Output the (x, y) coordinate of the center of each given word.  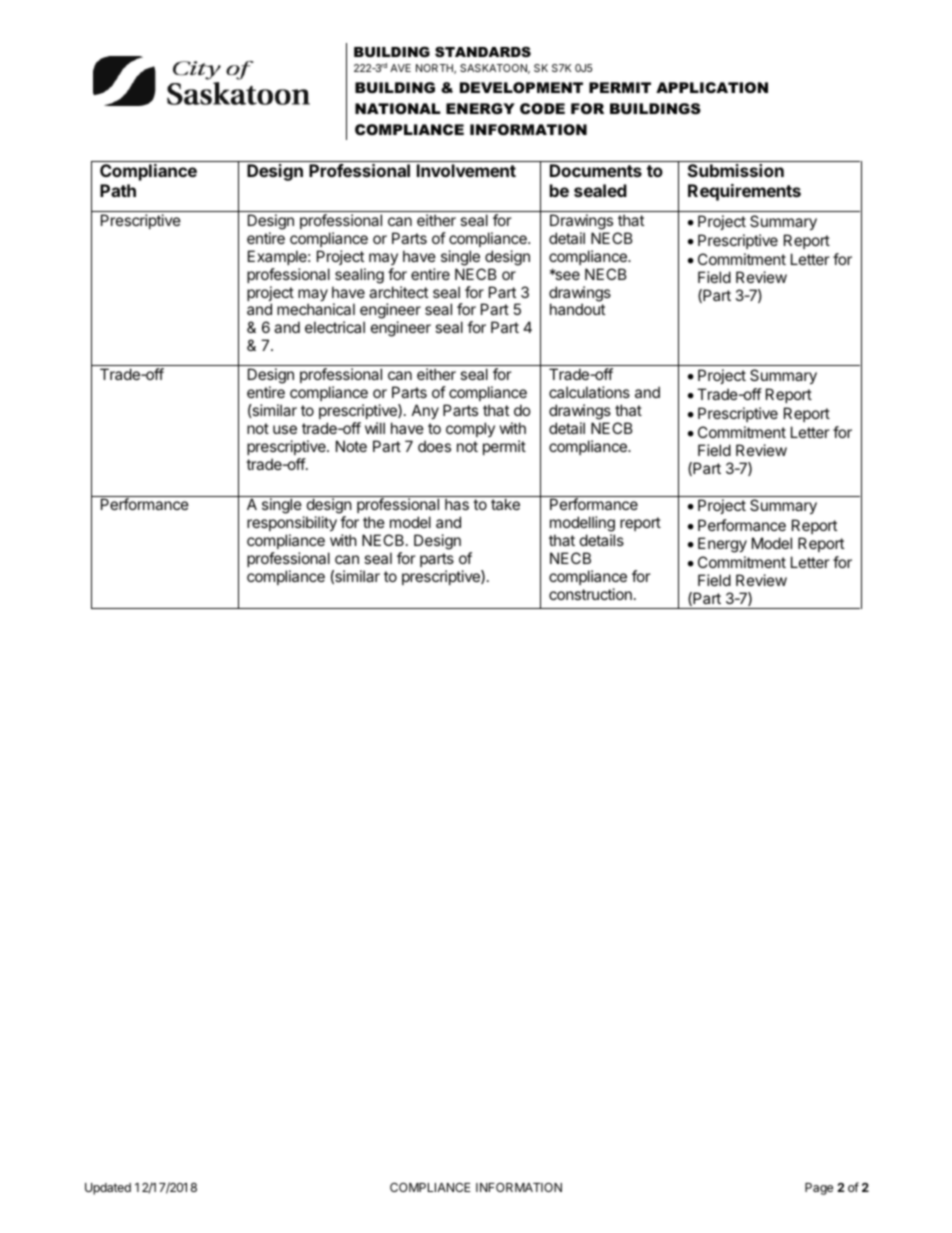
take (505, 504)
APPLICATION (712, 87)
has (457, 504)
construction (590, 594)
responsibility (292, 525)
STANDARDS (483, 52)
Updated (108, 1189)
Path (118, 190)
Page (819, 1189)
